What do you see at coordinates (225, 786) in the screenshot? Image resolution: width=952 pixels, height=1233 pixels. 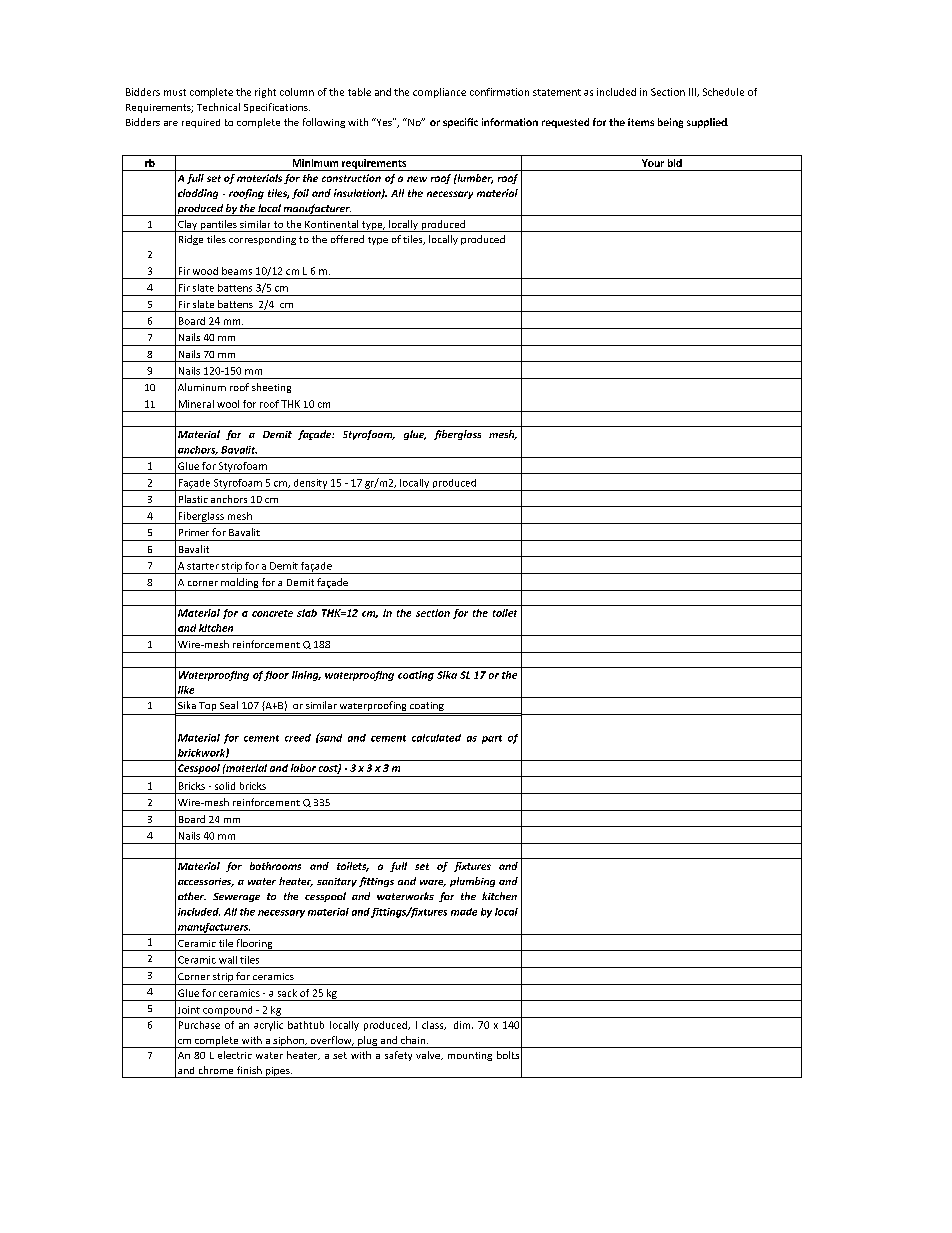 I see `solid` at bounding box center [225, 786].
